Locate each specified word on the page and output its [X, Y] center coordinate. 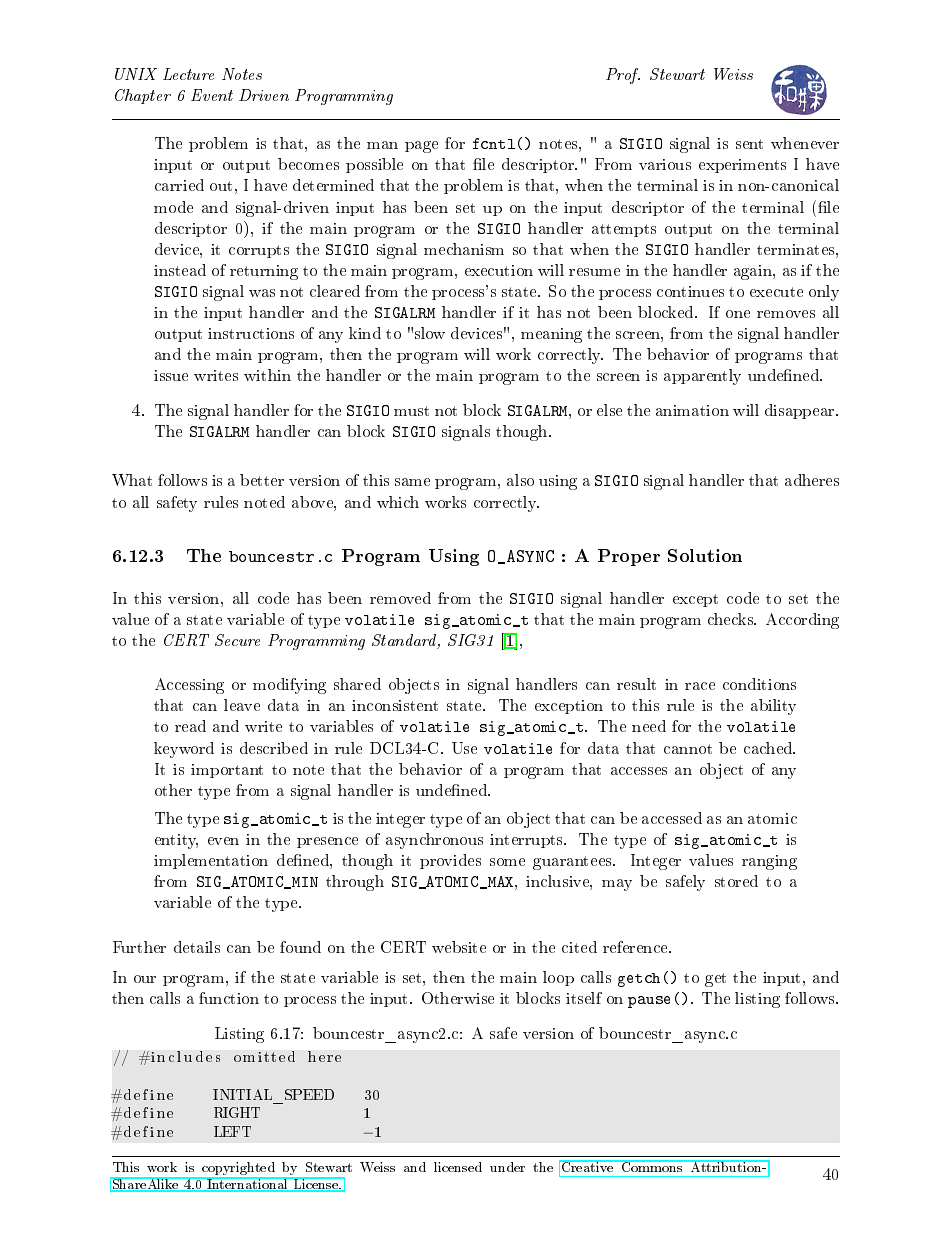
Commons [652, 1166]
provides [450, 861]
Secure [237, 640]
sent [749, 144]
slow [430, 333]
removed [400, 598]
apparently [702, 377]
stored [736, 881]
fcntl [494, 143]
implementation [211, 861]
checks [732, 619]
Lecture [188, 74]
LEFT [232, 1131]
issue [171, 375]
